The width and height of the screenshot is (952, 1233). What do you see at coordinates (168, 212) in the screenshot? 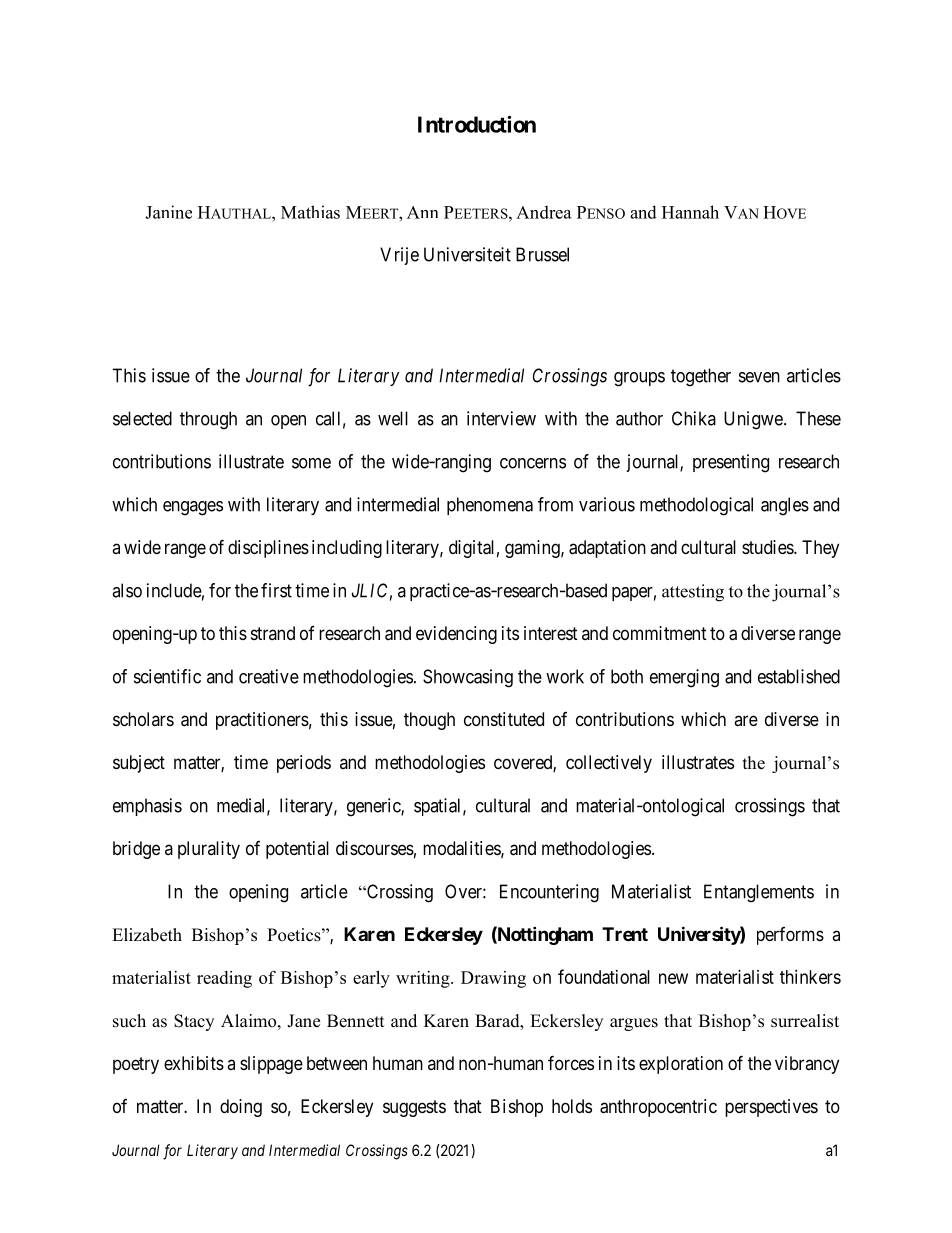
I see `Janine` at bounding box center [168, 212].
